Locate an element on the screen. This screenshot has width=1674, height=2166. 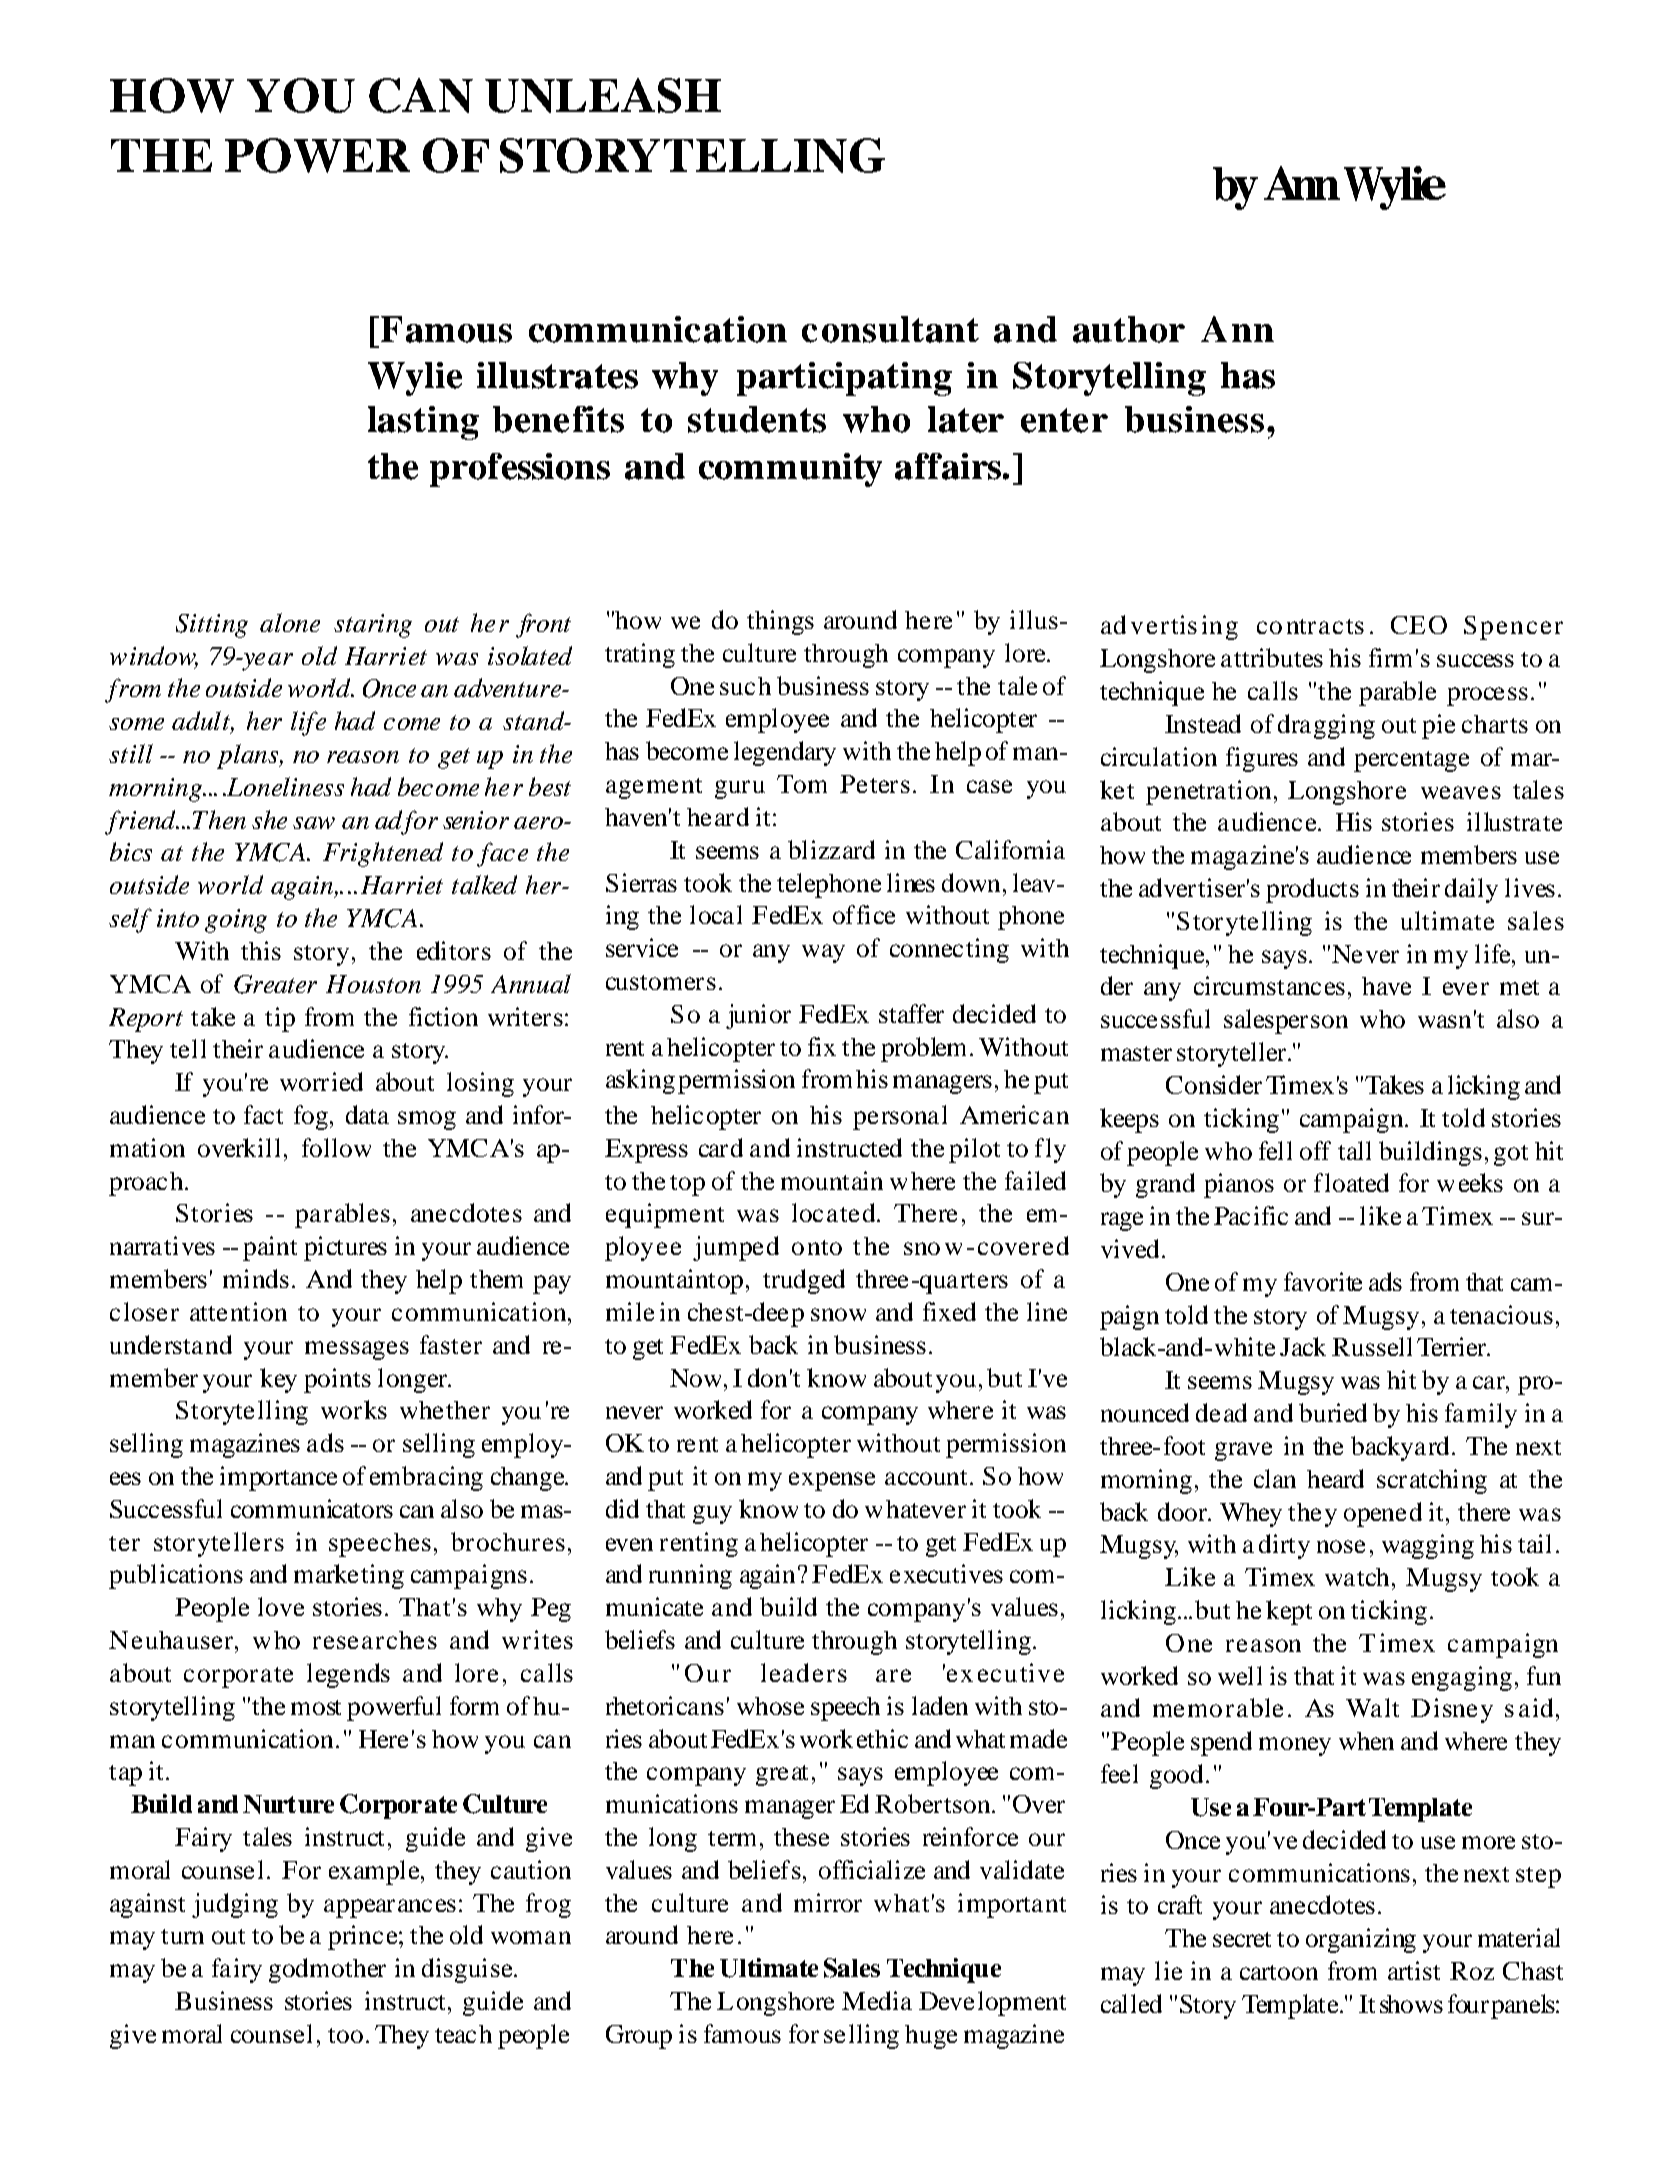
trudged is located at coordinates (804, 1281).
